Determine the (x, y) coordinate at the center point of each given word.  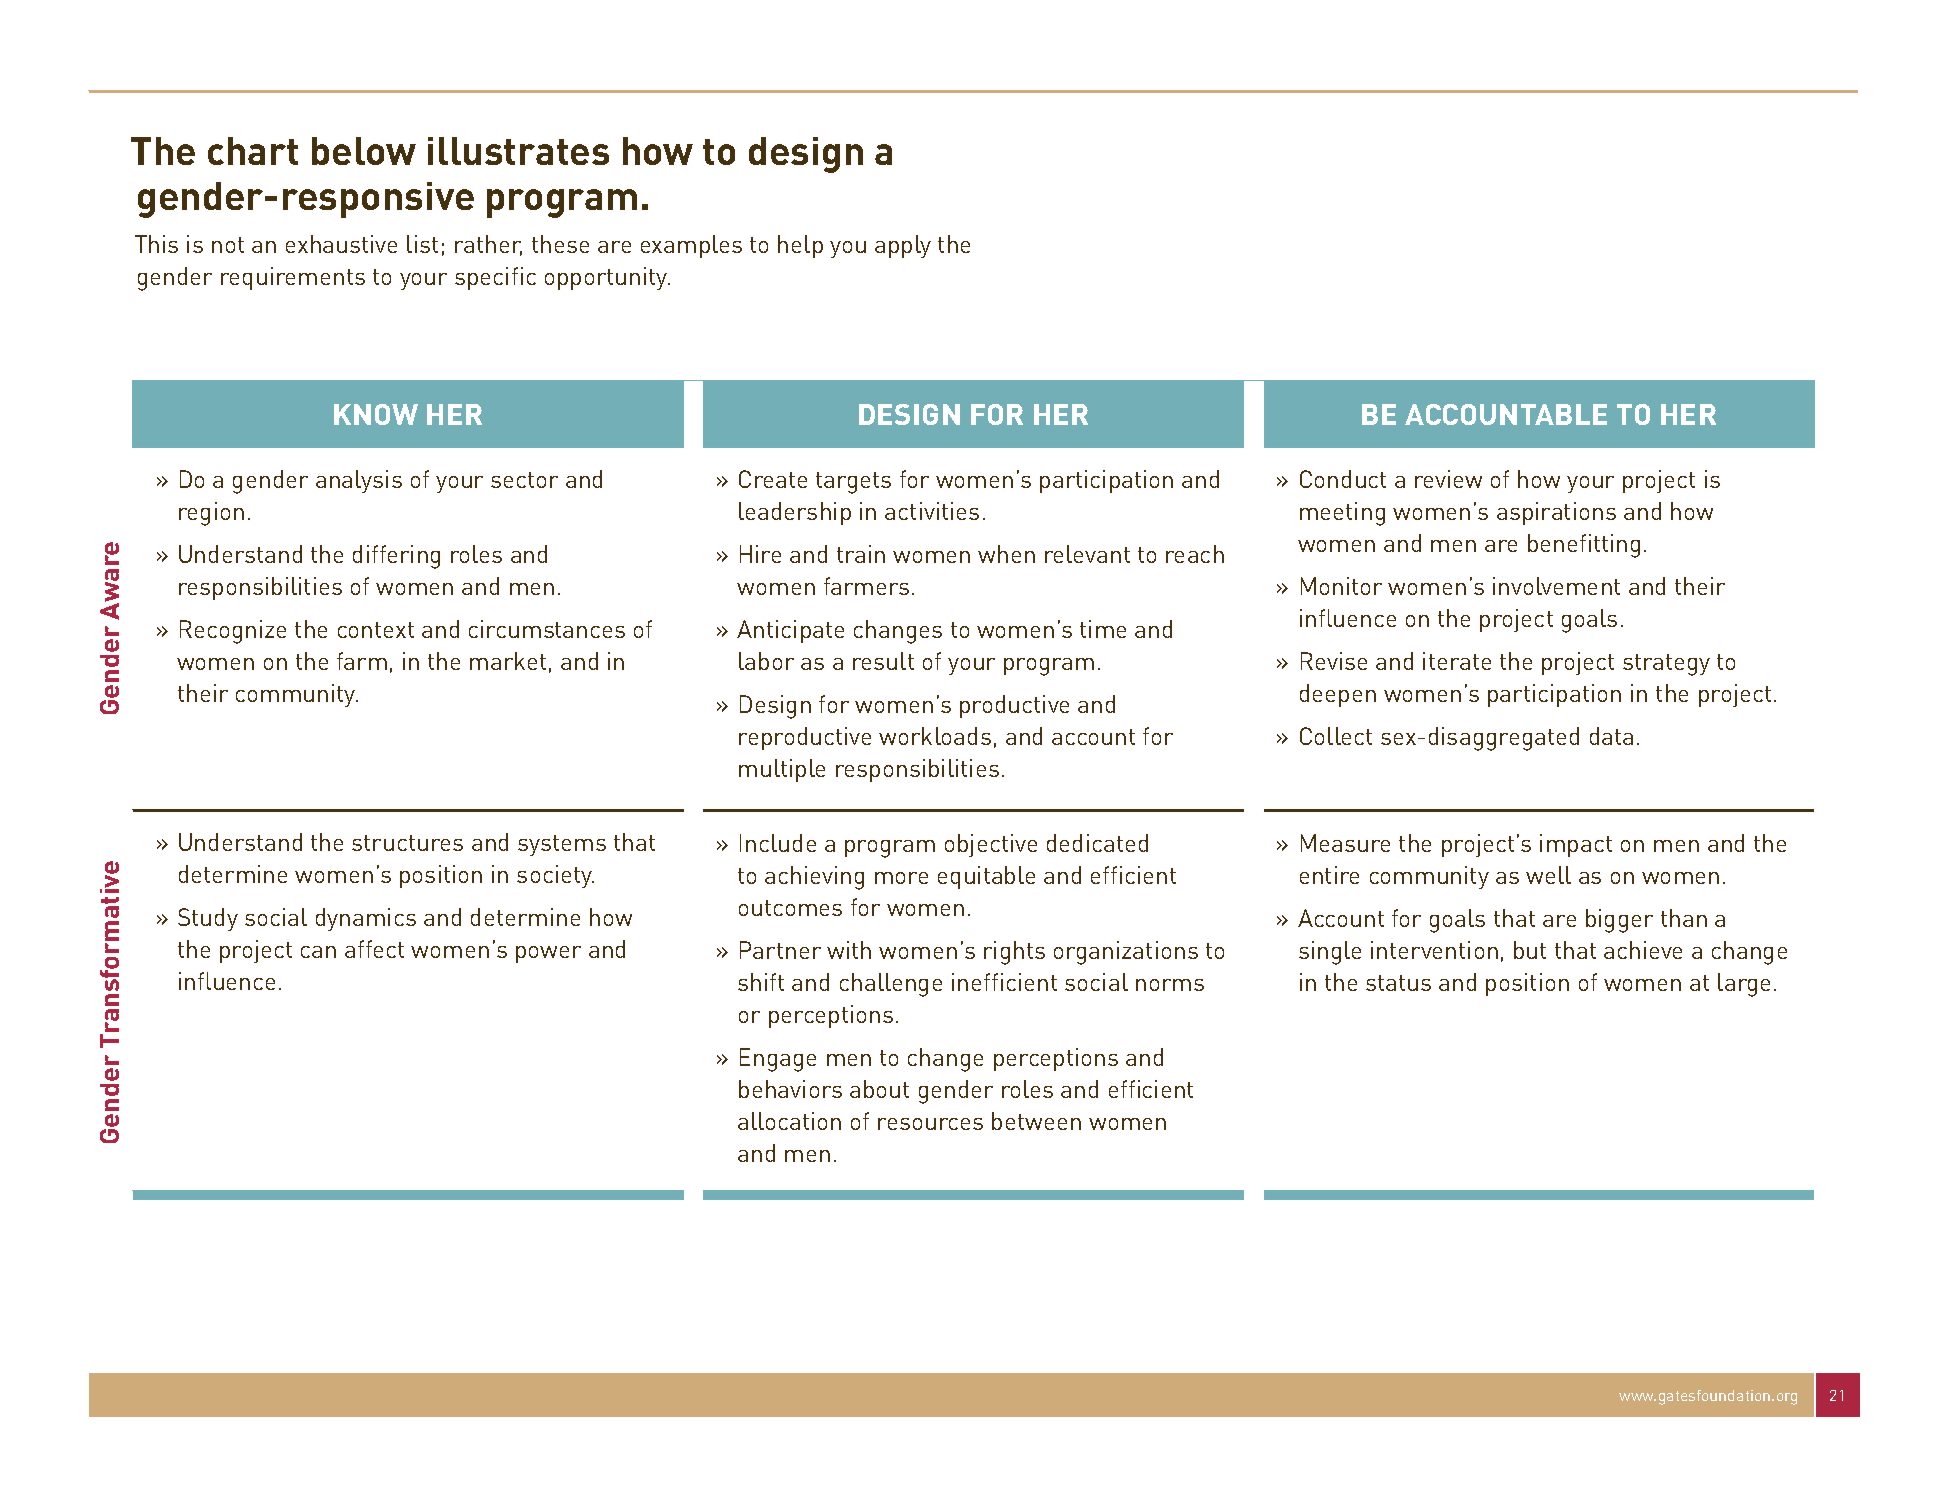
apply (903, 246)
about (879, 1089)
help (800, 246)
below (364, 151)
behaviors (790, 1089)
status (1398, 983)
